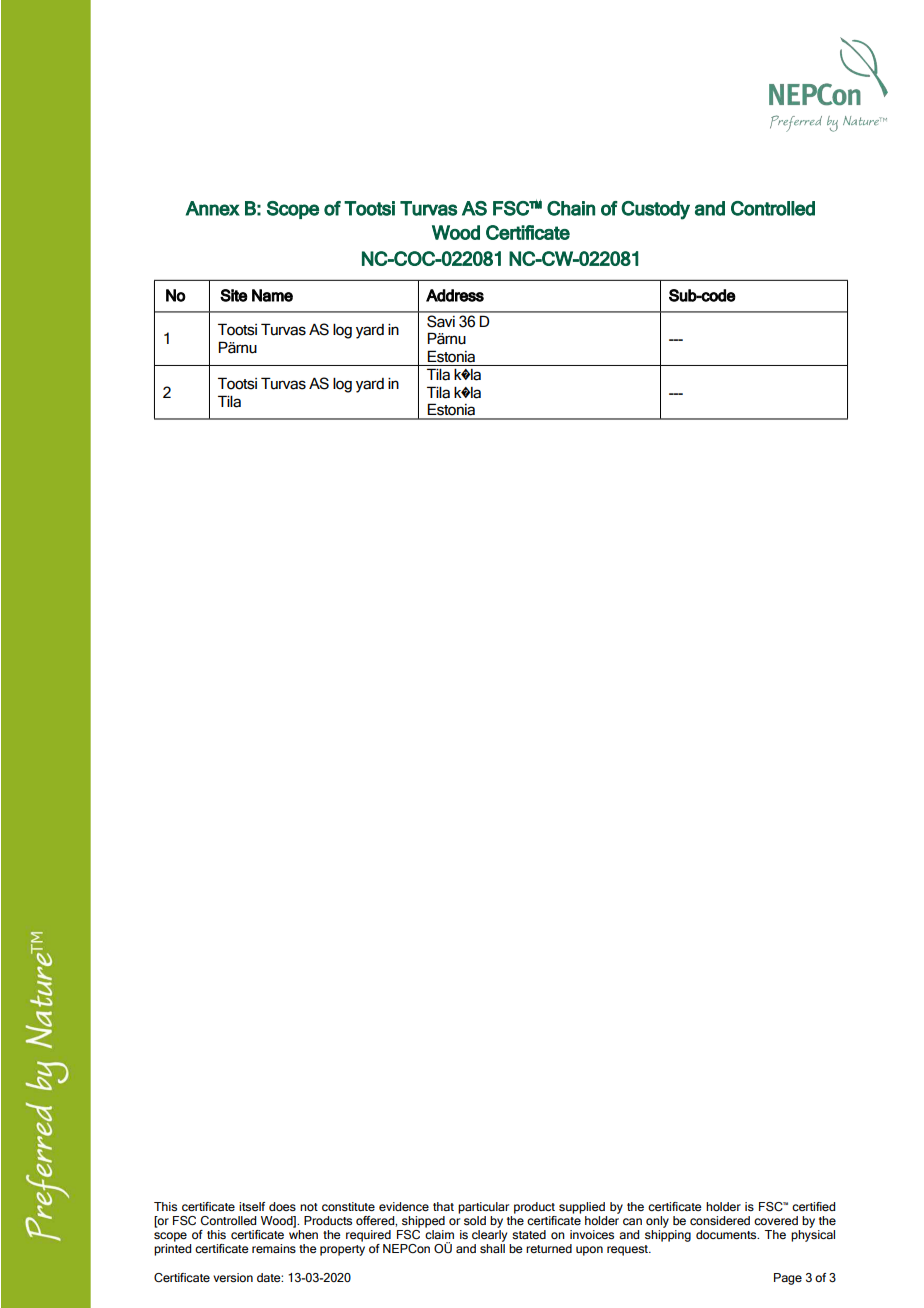  I want to click on Custody, so click(655, 210).
